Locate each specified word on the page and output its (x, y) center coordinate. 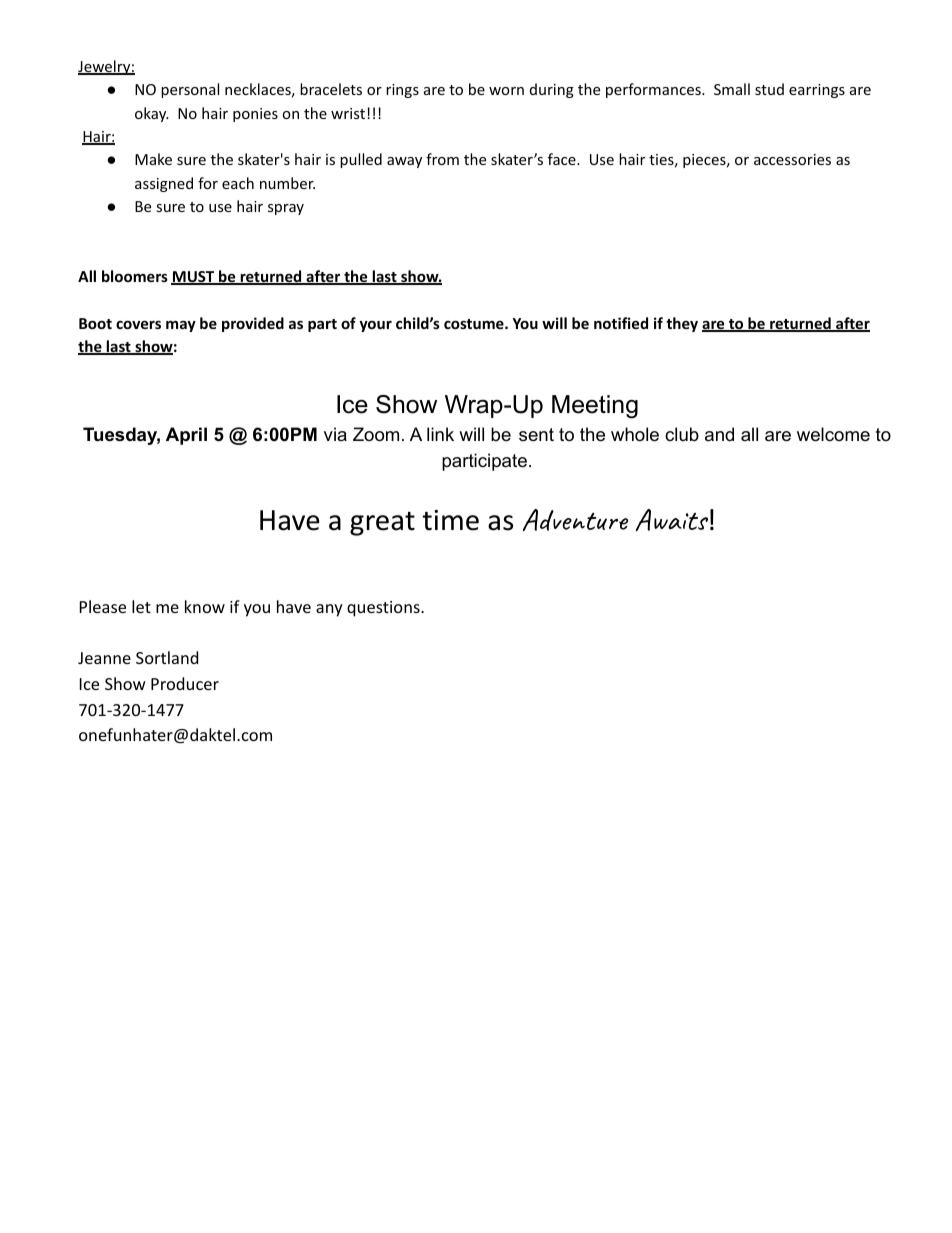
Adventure (575, 520)
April (186, 436)
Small (732, 89)
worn (506, 91)
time (450, 520)
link (440, 434)
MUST (194, 278)
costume (475, 324)
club (682, 434)
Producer (185, 683)
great (382, 524)
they (682, 324)
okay (152, 114)
